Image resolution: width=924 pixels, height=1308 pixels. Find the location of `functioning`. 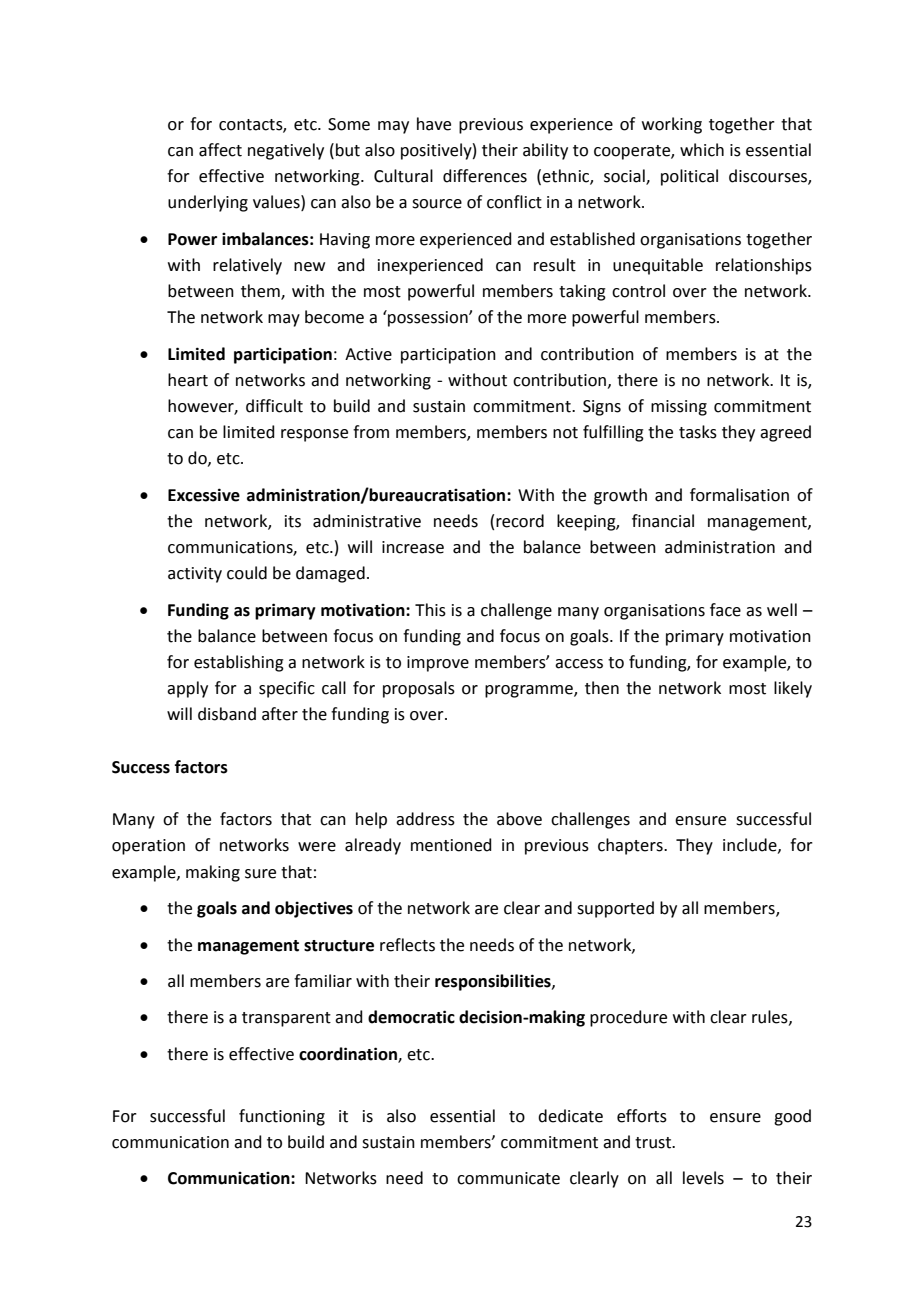

functioning is located at coordinates (282, 1117).
